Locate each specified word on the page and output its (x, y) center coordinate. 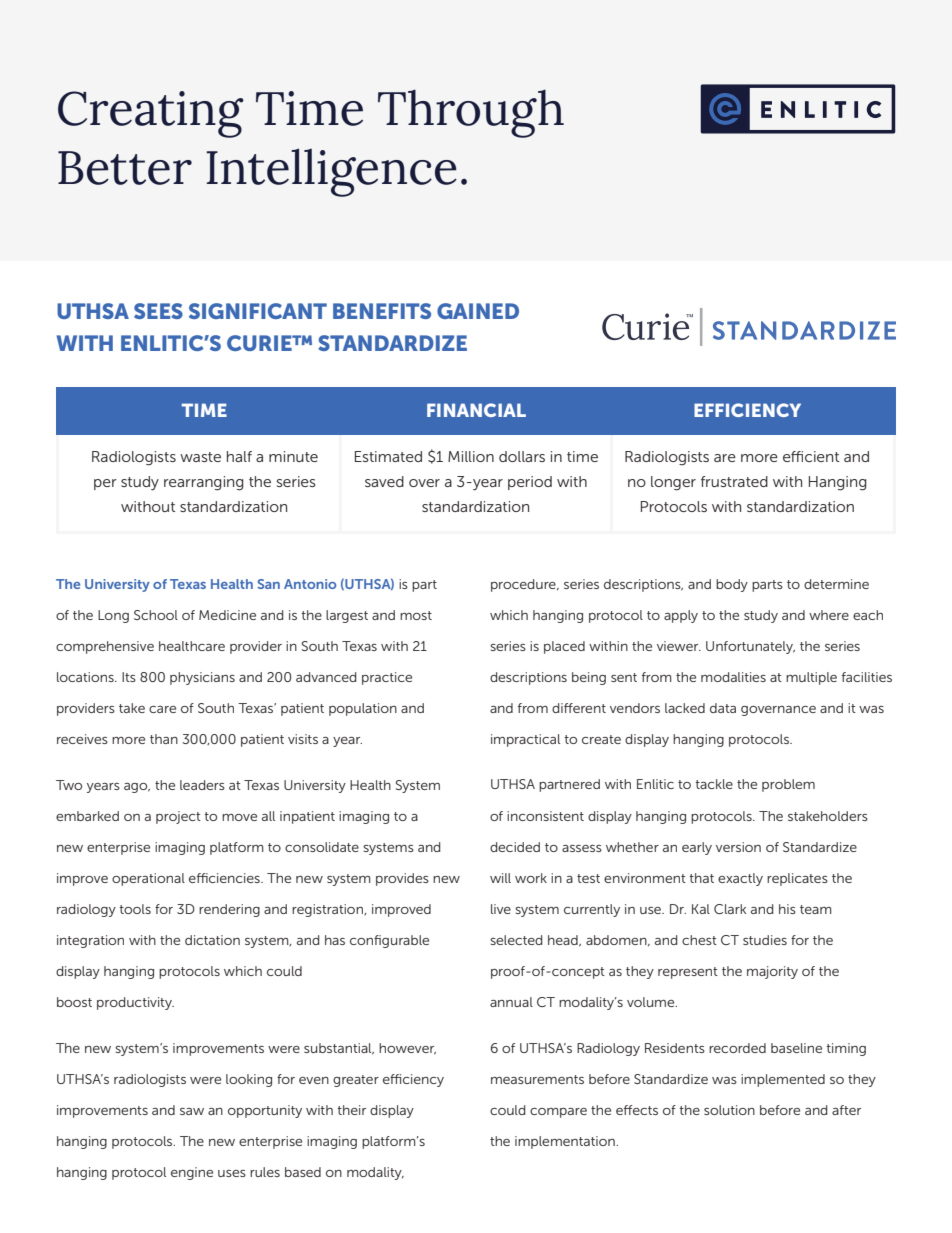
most (416, 615)
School (156, 615)
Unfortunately (750, 647)
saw (192, 1111)
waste (200, 457)
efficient (811, 456)
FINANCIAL (476, 410)
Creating (151, 114)
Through (471, 113)
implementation (566, 1142)
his (787, 909)
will (500, 878)
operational (148, 879)
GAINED (478, 311)
